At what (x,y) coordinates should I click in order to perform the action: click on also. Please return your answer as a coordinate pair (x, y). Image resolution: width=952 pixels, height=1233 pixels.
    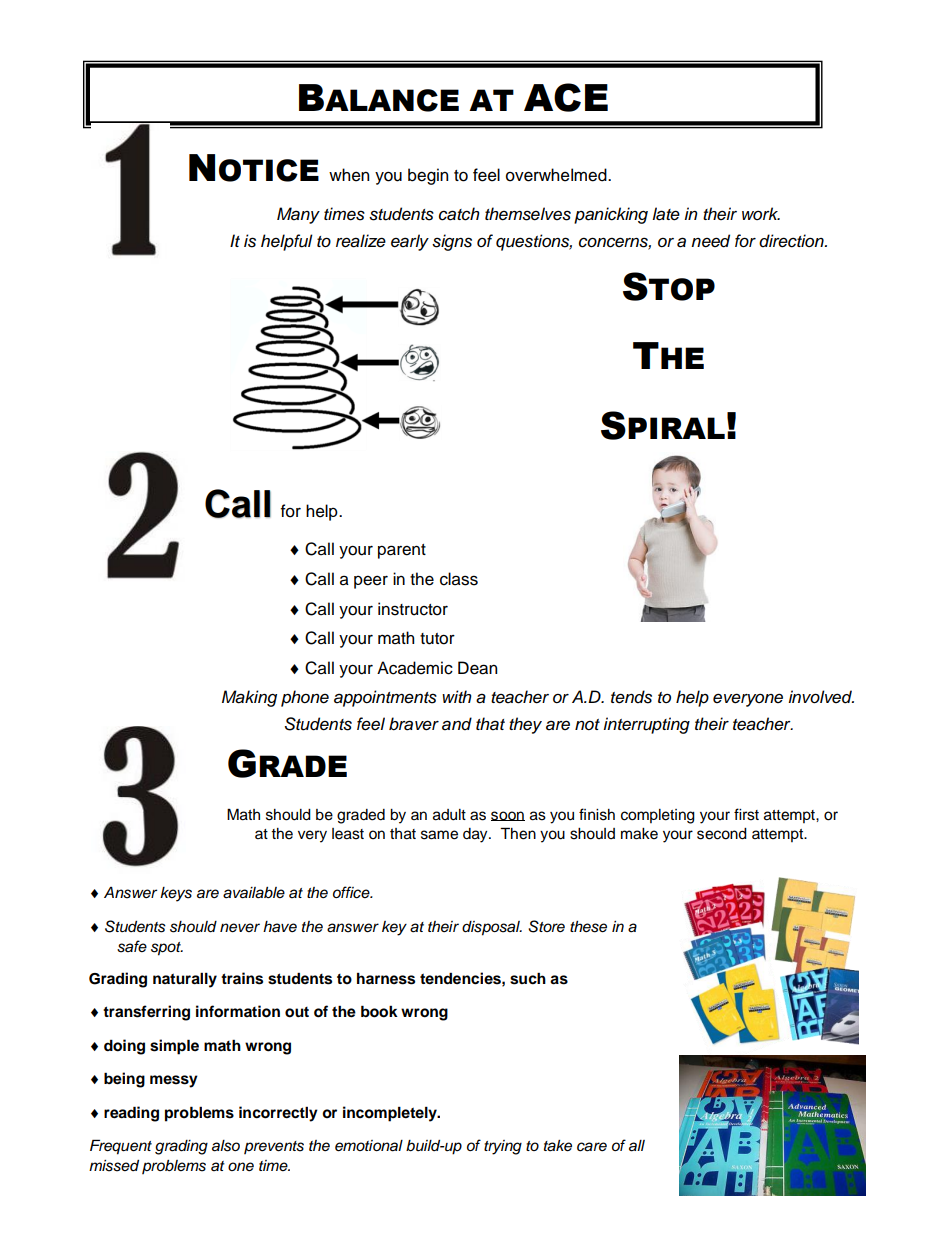
    Looking at the image, I should click on (226, 1146).
